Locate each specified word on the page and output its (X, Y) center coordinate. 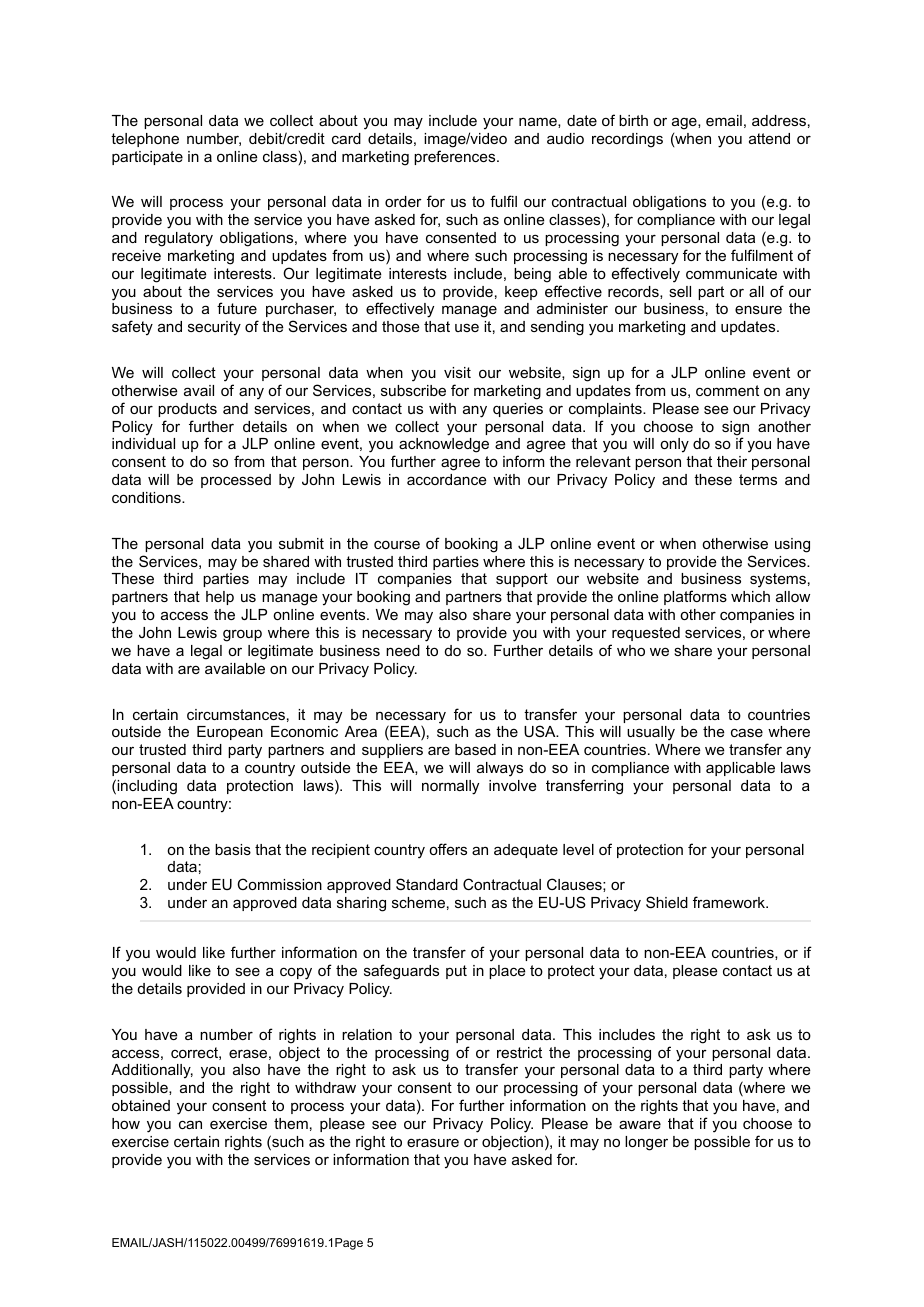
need (403, 650)
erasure (433, 1142)
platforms (695, 597)
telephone (145, 140)
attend (769, 138)
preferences (456, 157)
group (242, 635)
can (190, 1124)
